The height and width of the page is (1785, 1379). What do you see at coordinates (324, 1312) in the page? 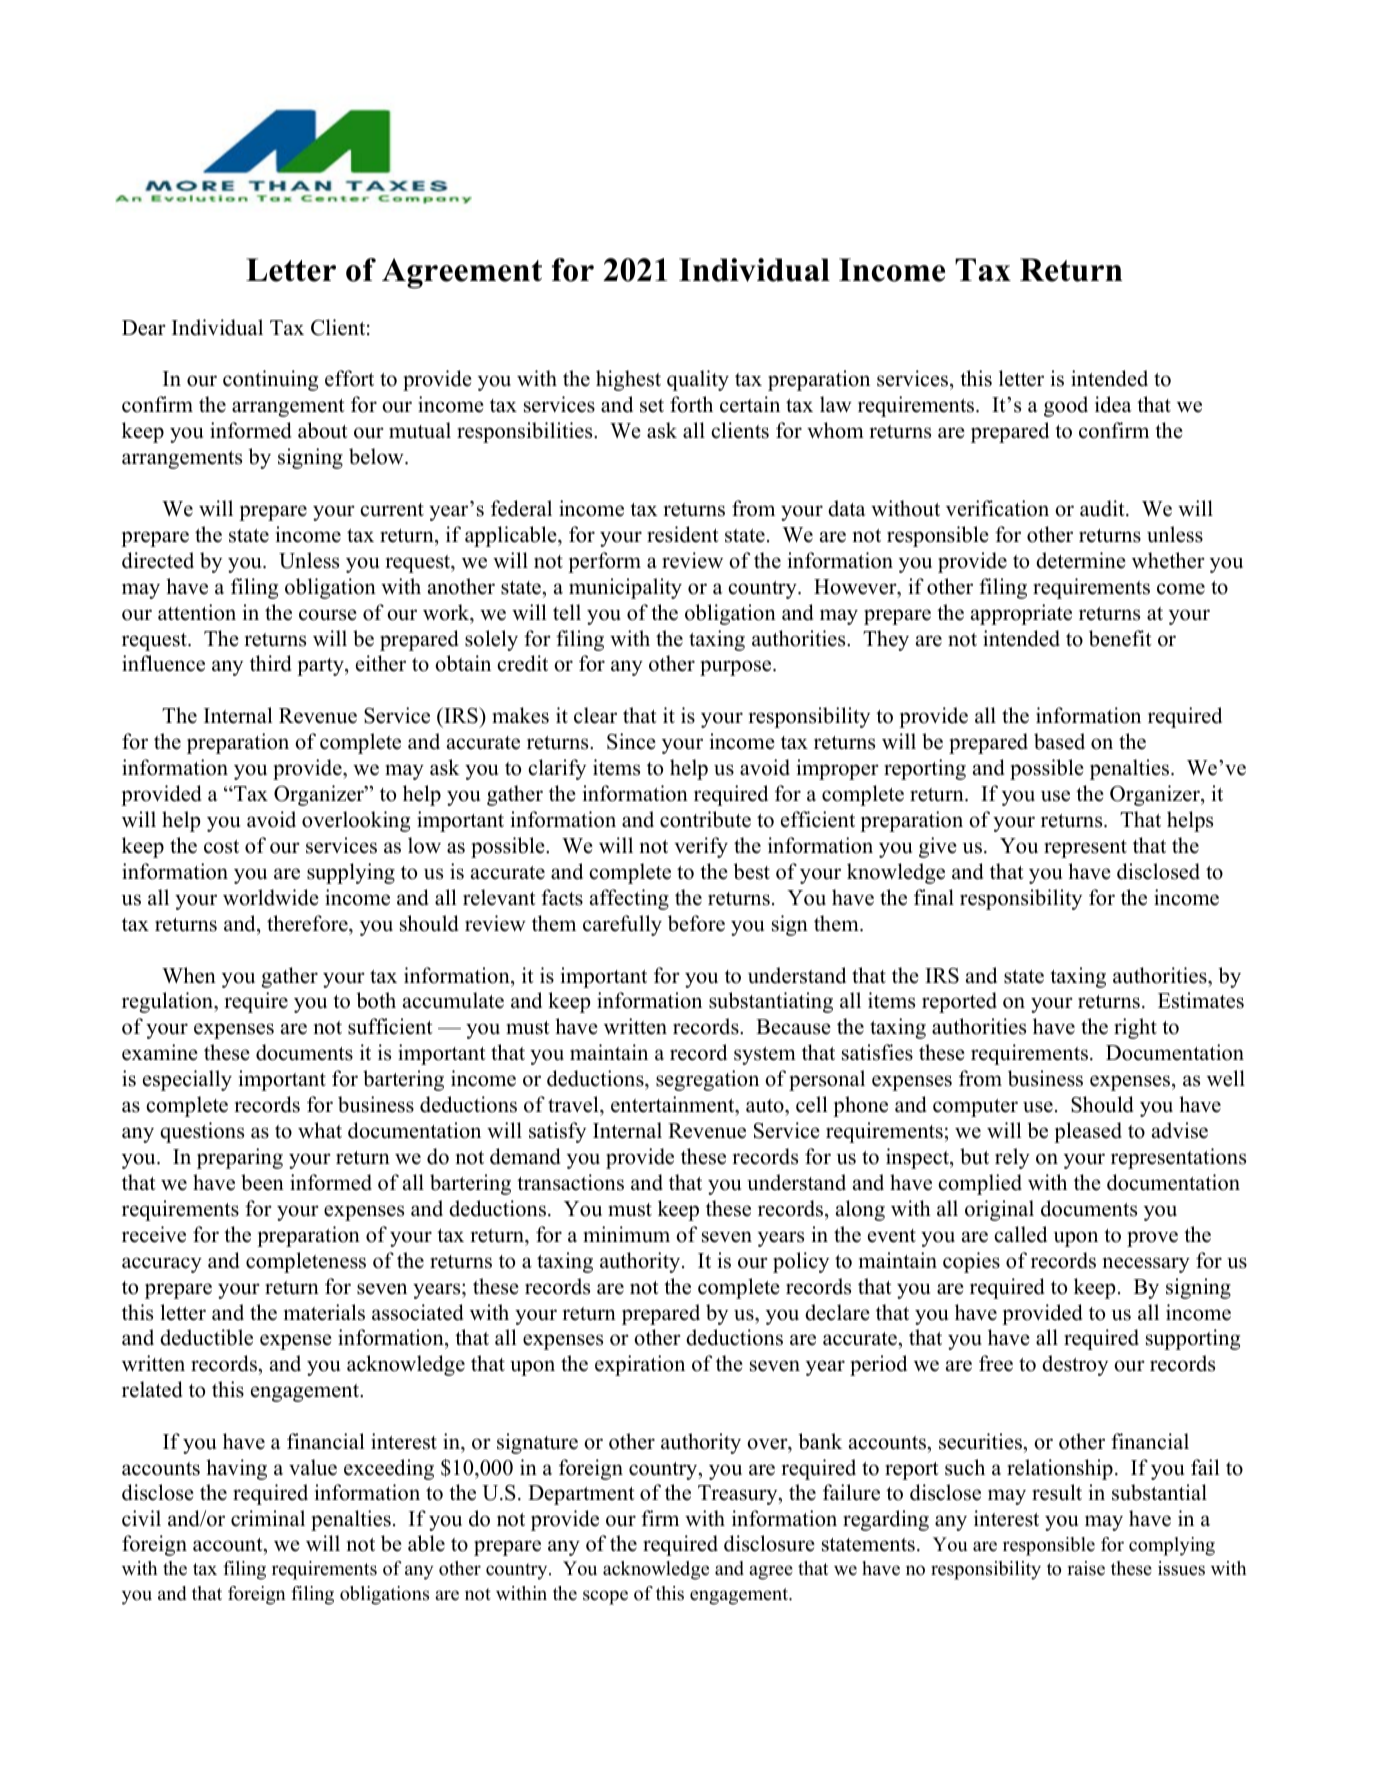
I see `materials` at bounding box center [324, 1312].
